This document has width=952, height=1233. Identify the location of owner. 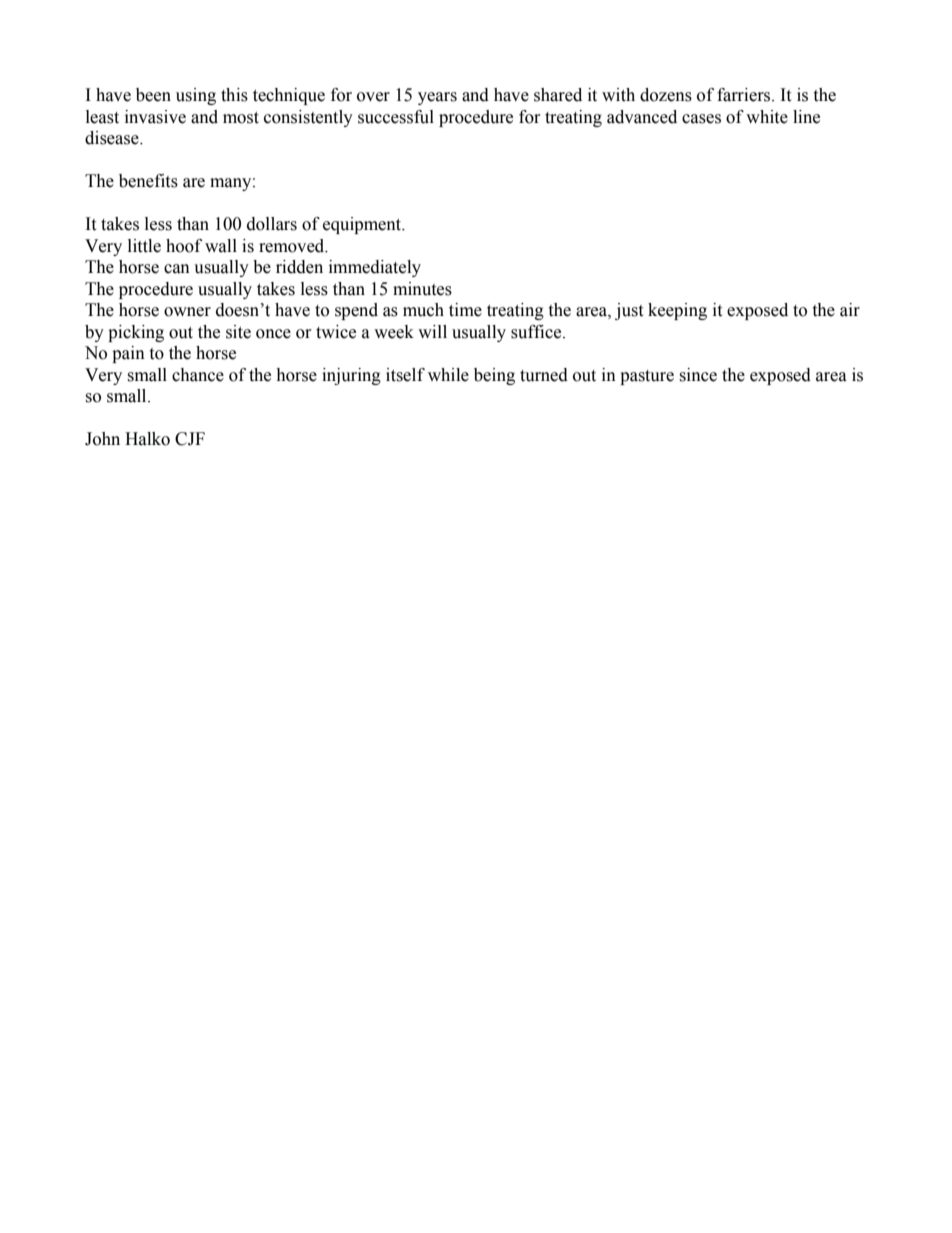
(187, 312).
